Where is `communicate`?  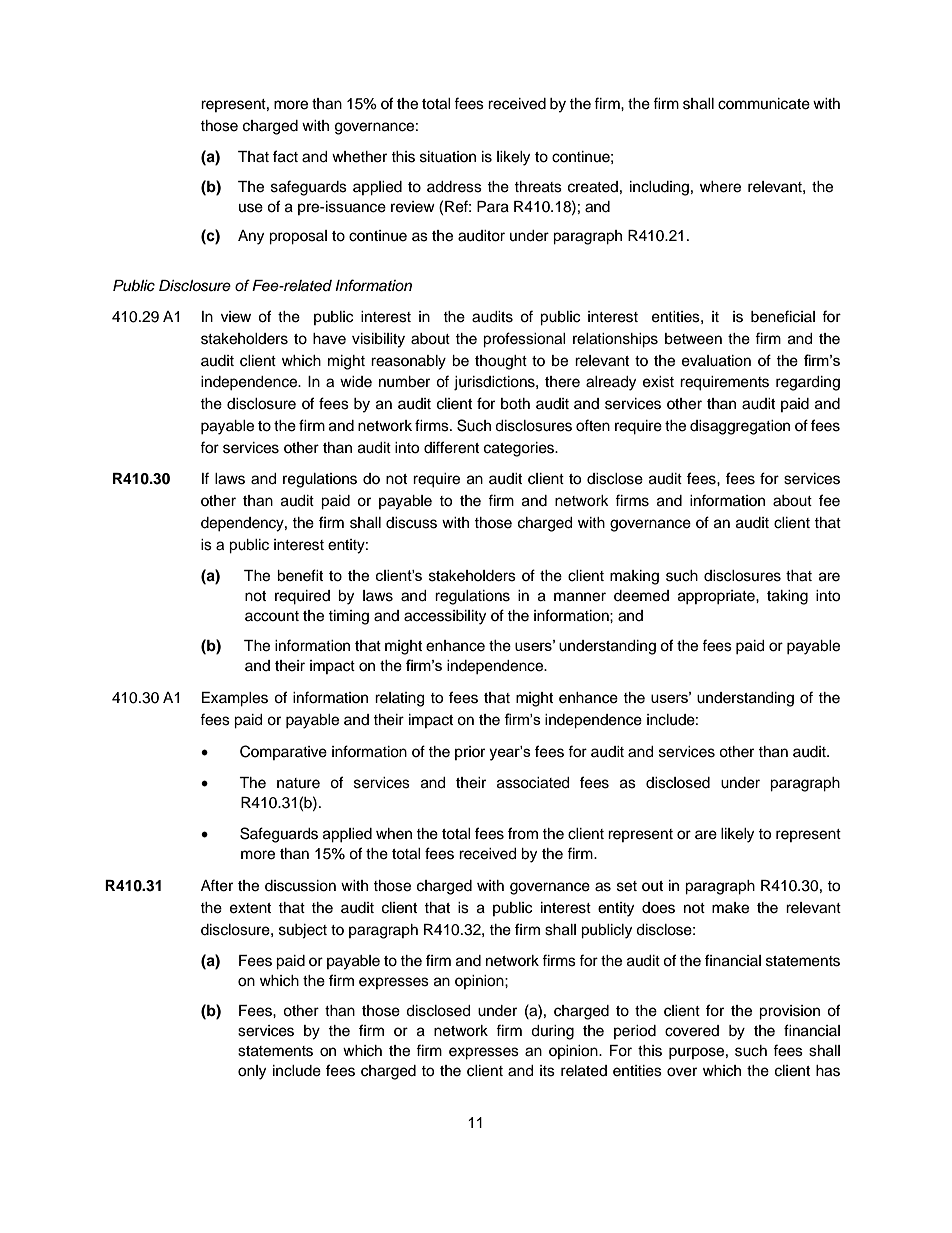 communicate is located at coordinates (764, 104).
